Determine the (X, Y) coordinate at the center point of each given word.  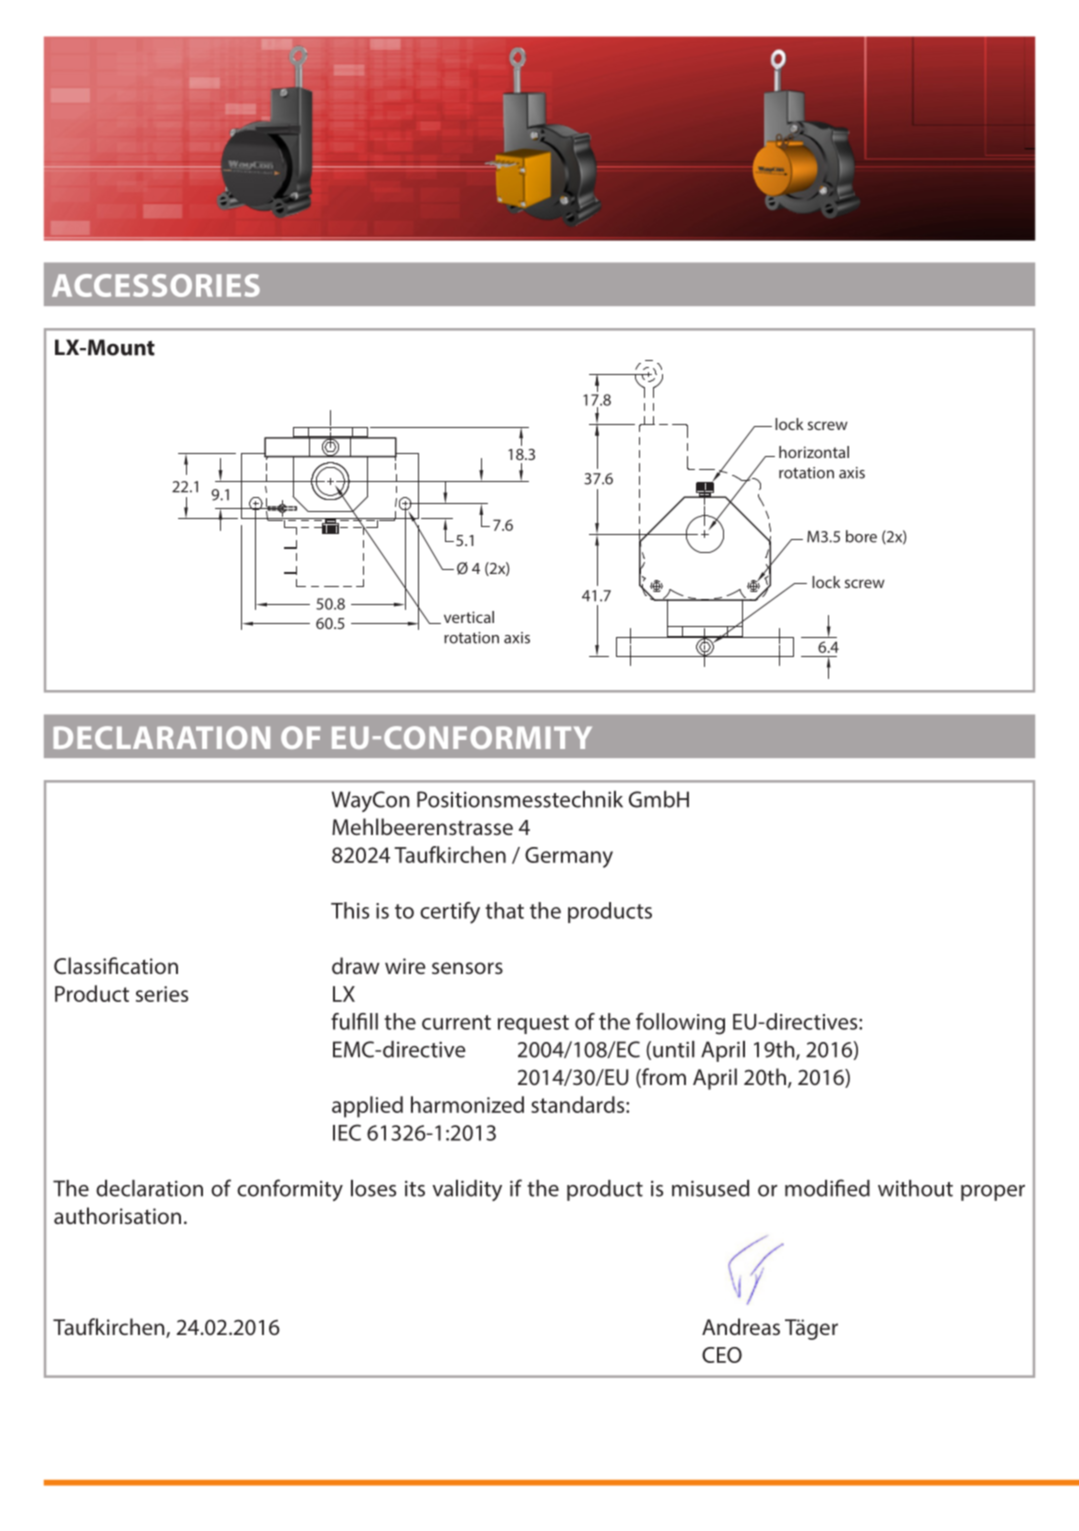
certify (450, 913)
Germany (569, 857)
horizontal (814, 452)
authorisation (117, 1215)
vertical (469, 617)
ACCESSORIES (156, 285)
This (350, 910)
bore (861, 536)
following (680, 1024)
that (504, 910)
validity (467, 1190)
